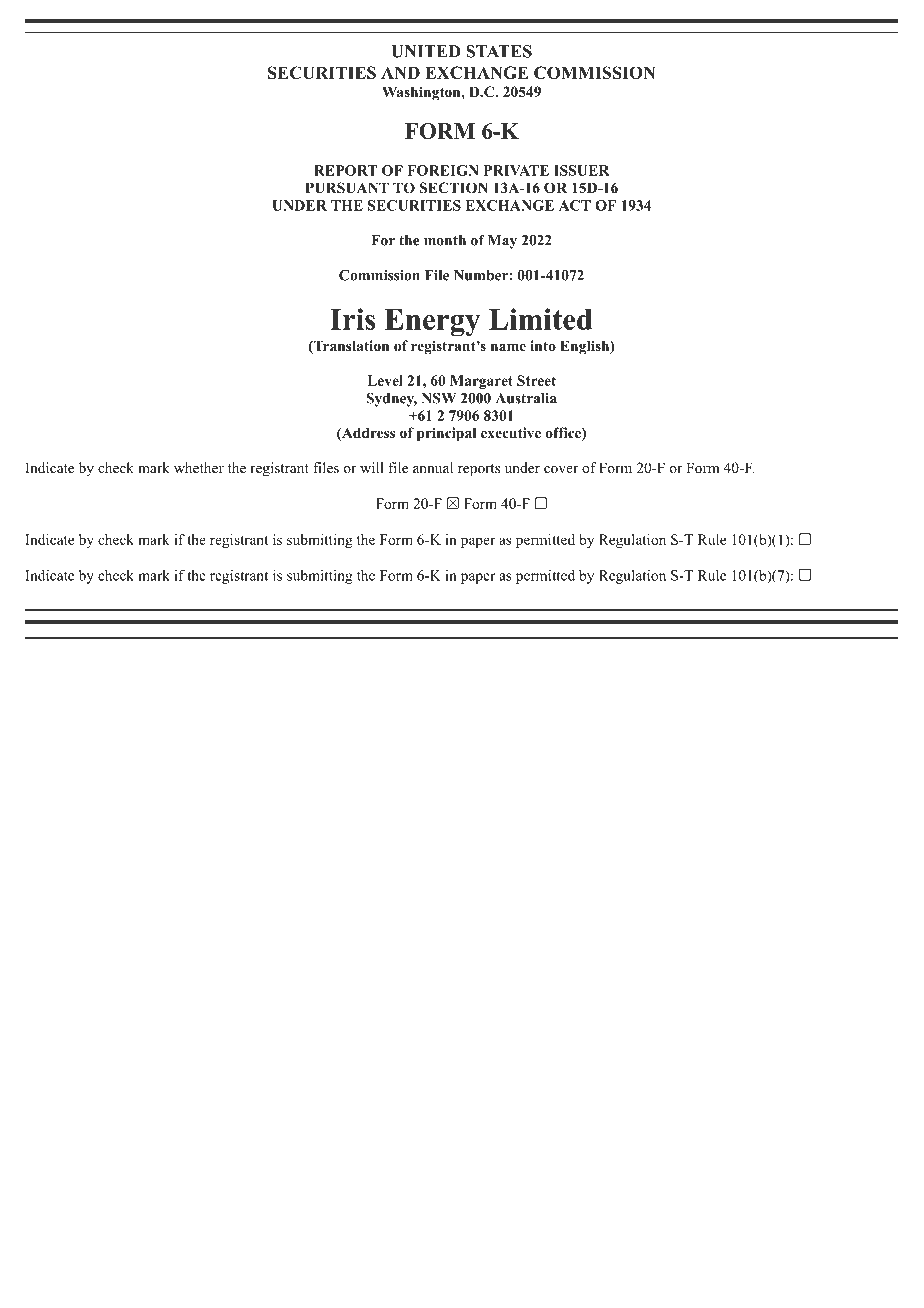 This screenshot has width=924, height=1308. I want to click on AND, so click(400, 72).
